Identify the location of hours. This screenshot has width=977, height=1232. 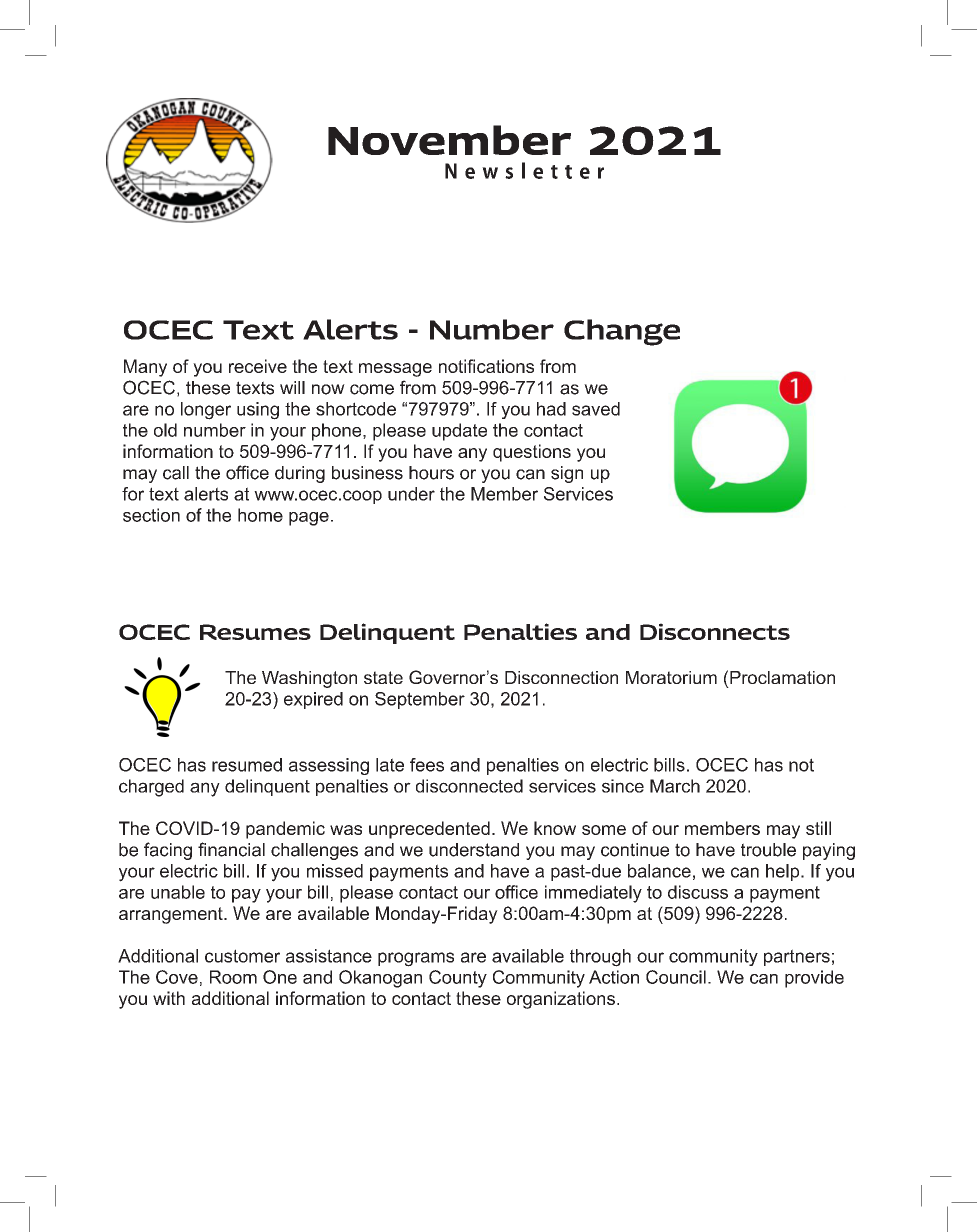
(431, 473).
